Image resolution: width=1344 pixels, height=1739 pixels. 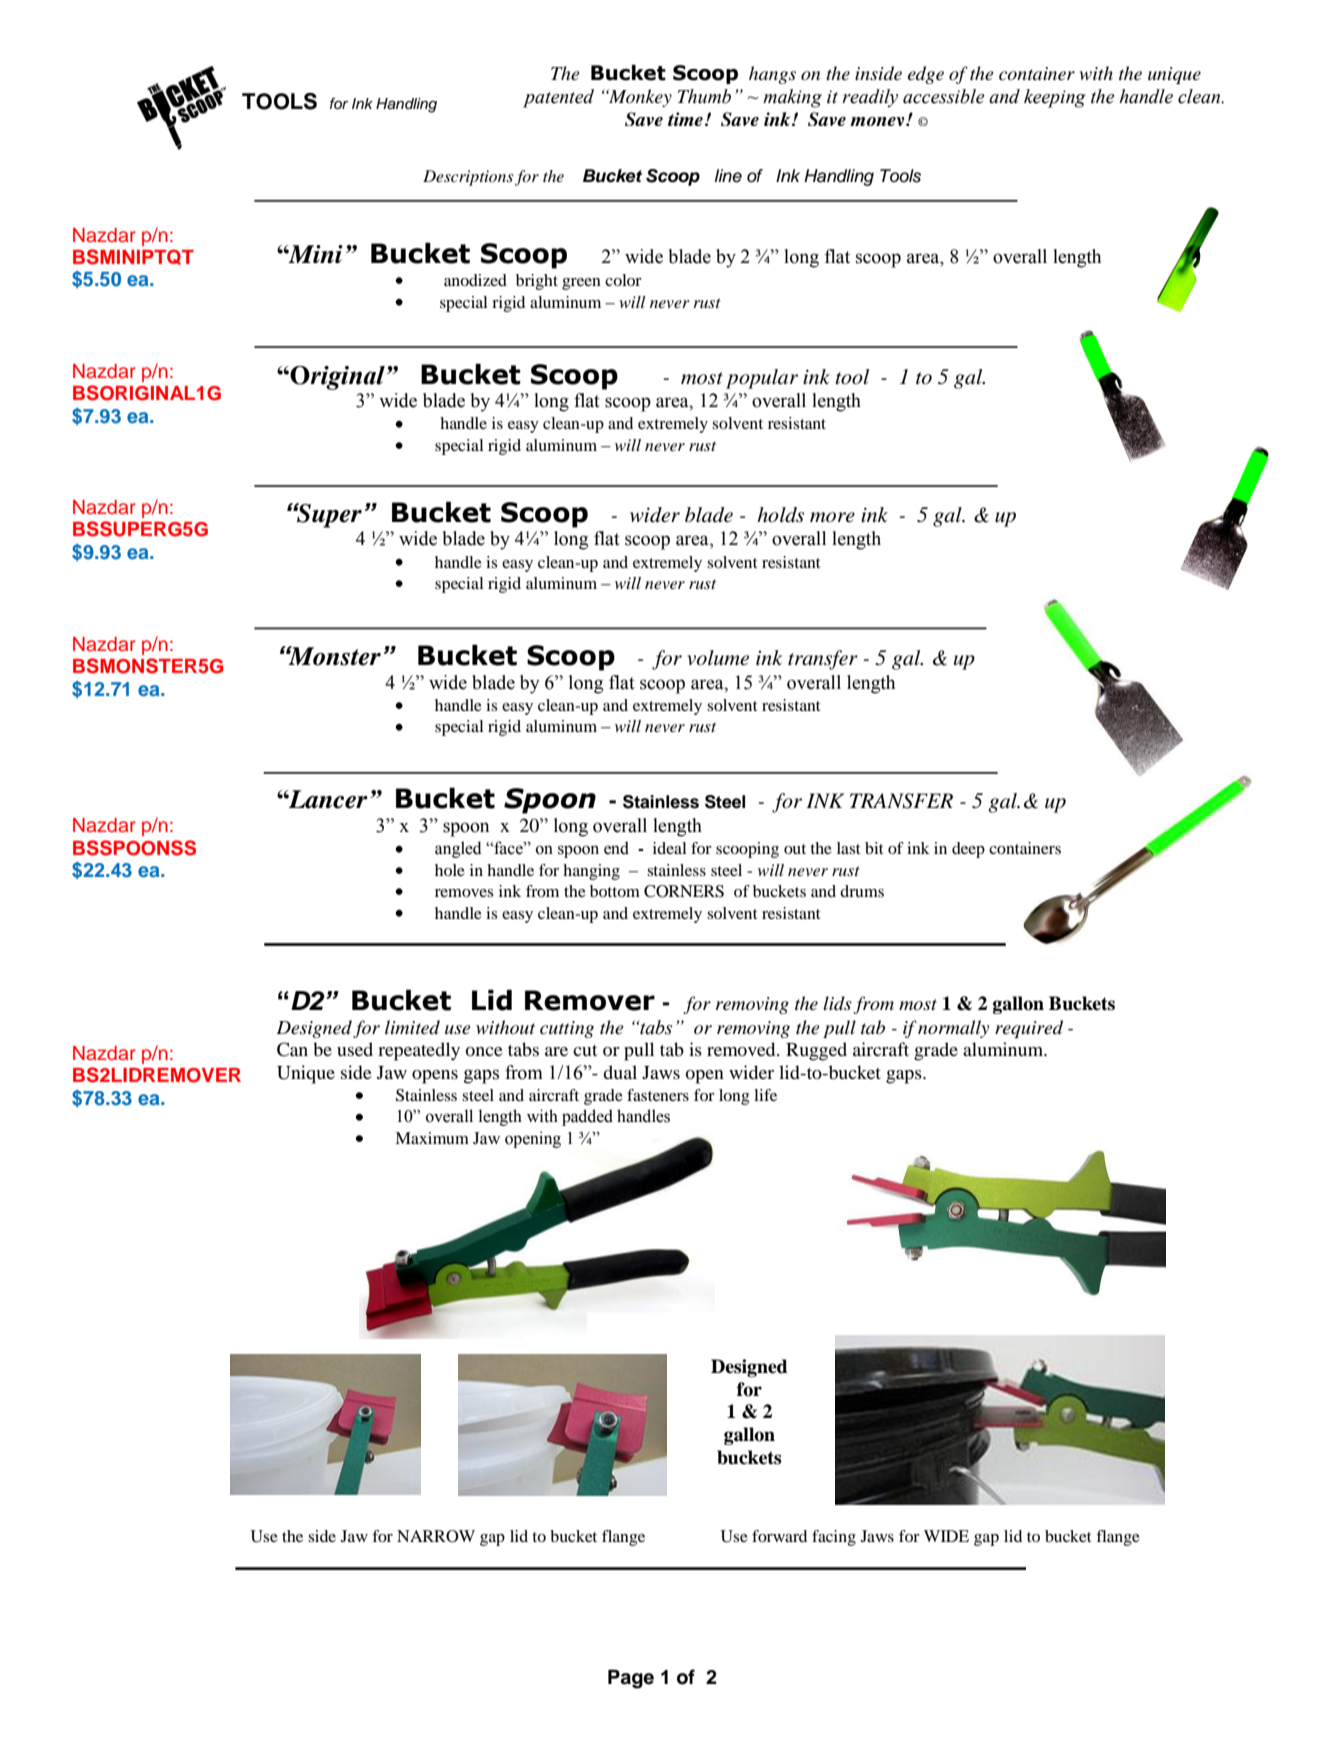 What do you see at coordinates (968, 850) in the image?
I see `deep` at bounding box center [968, 850].
